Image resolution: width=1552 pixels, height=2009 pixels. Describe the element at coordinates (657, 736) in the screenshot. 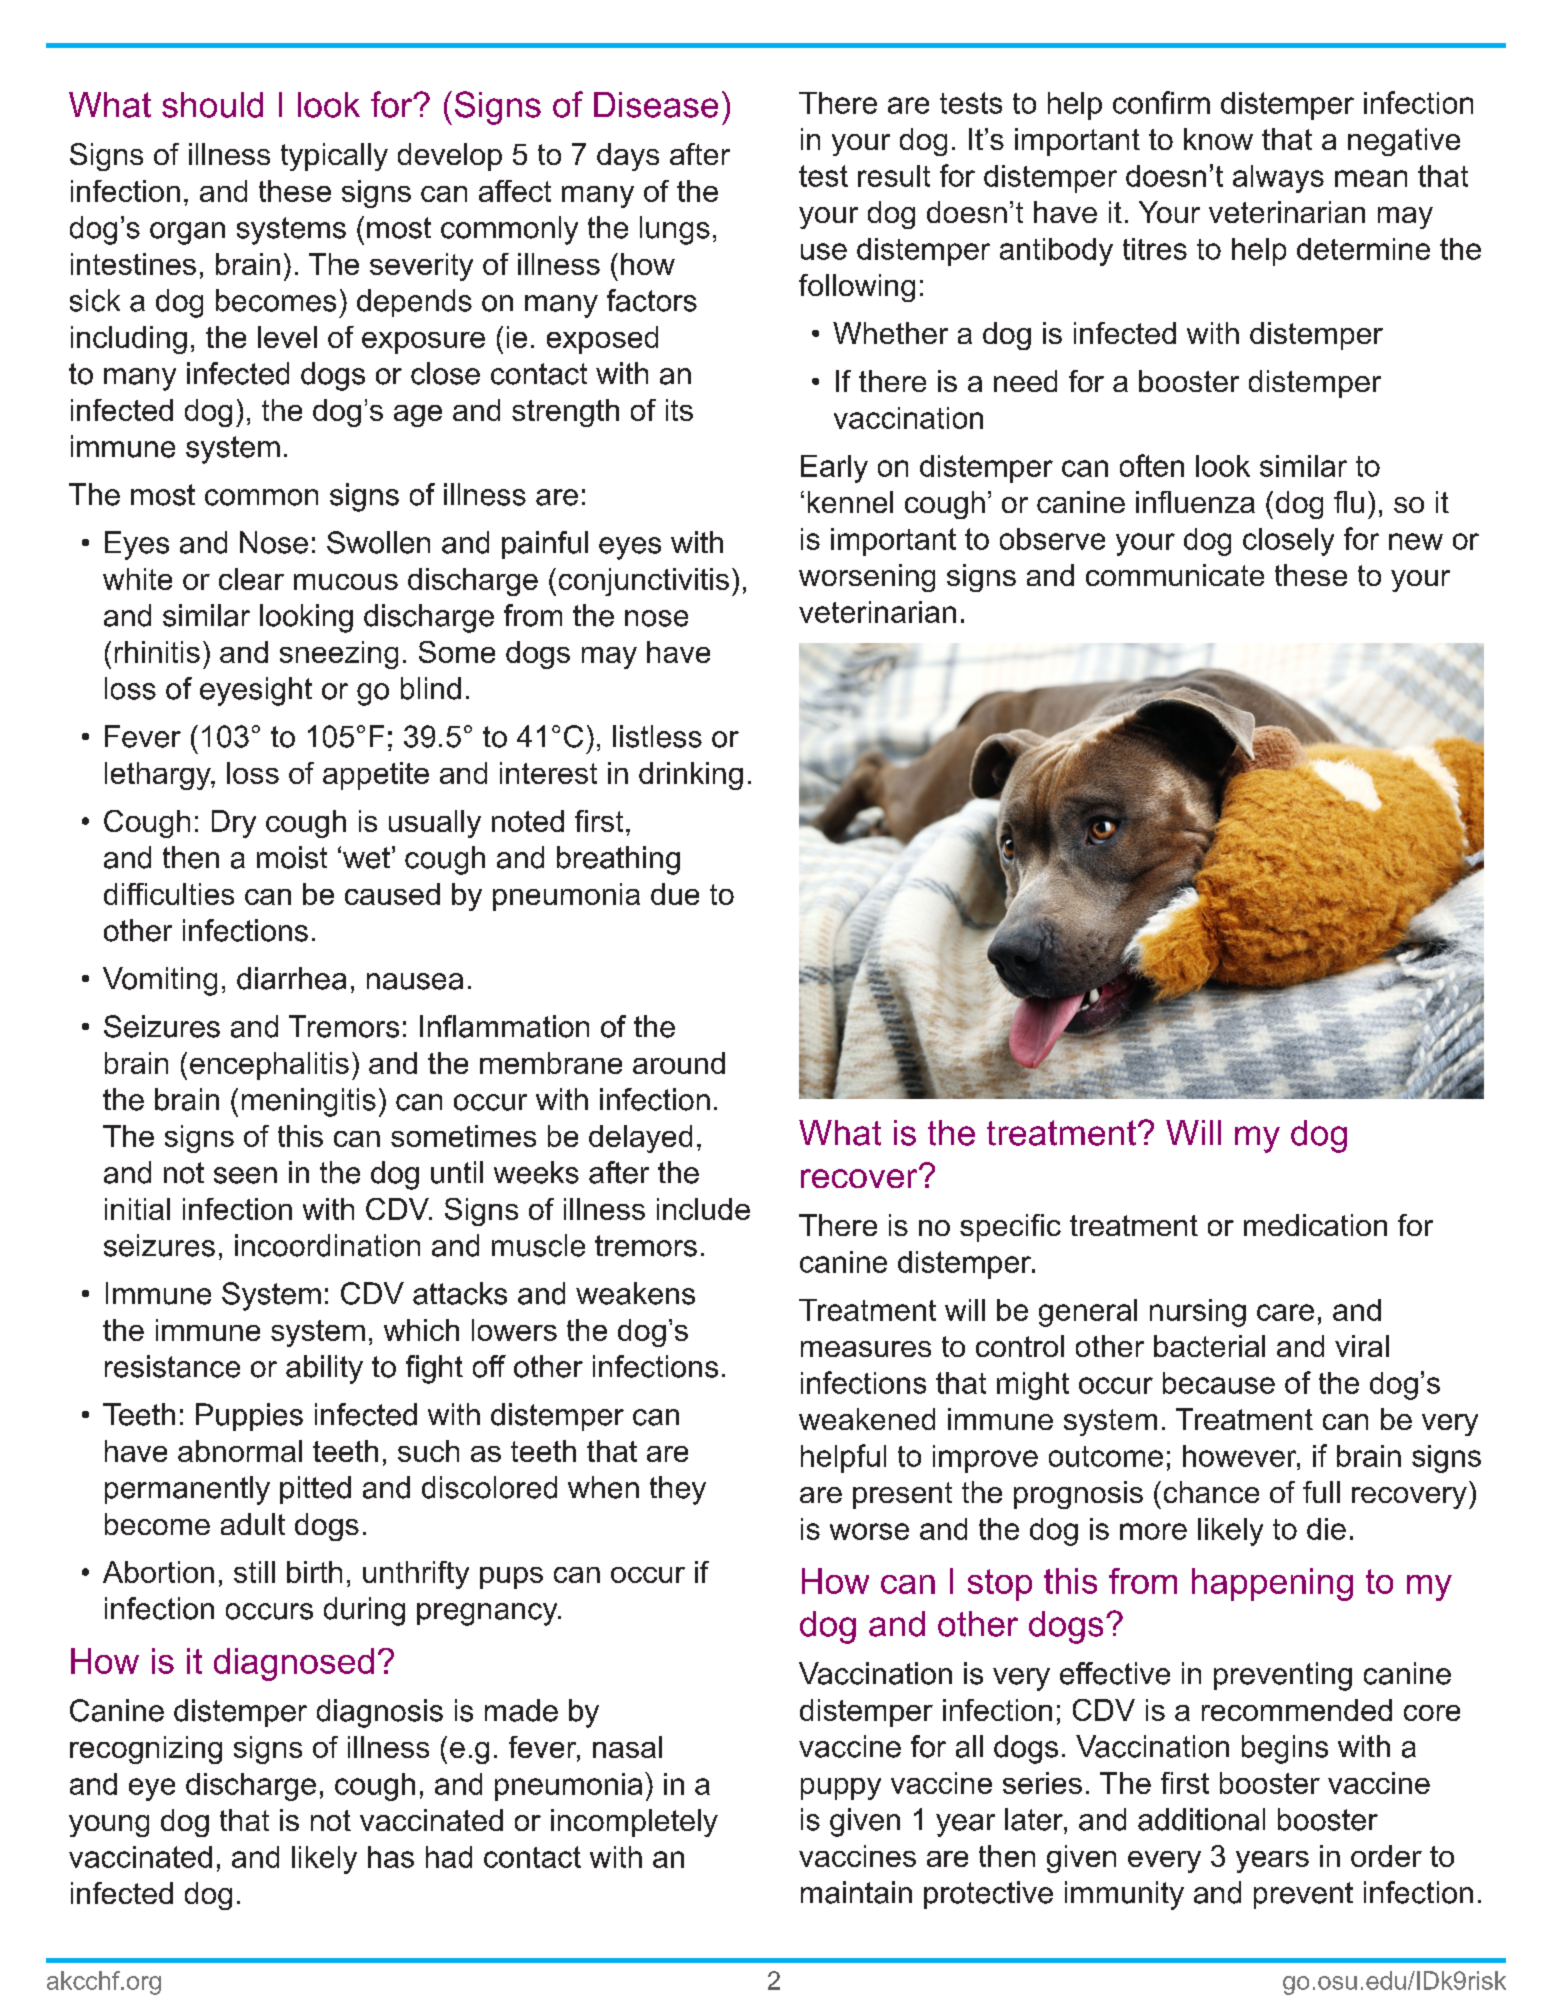

I see `listless` at that location.
